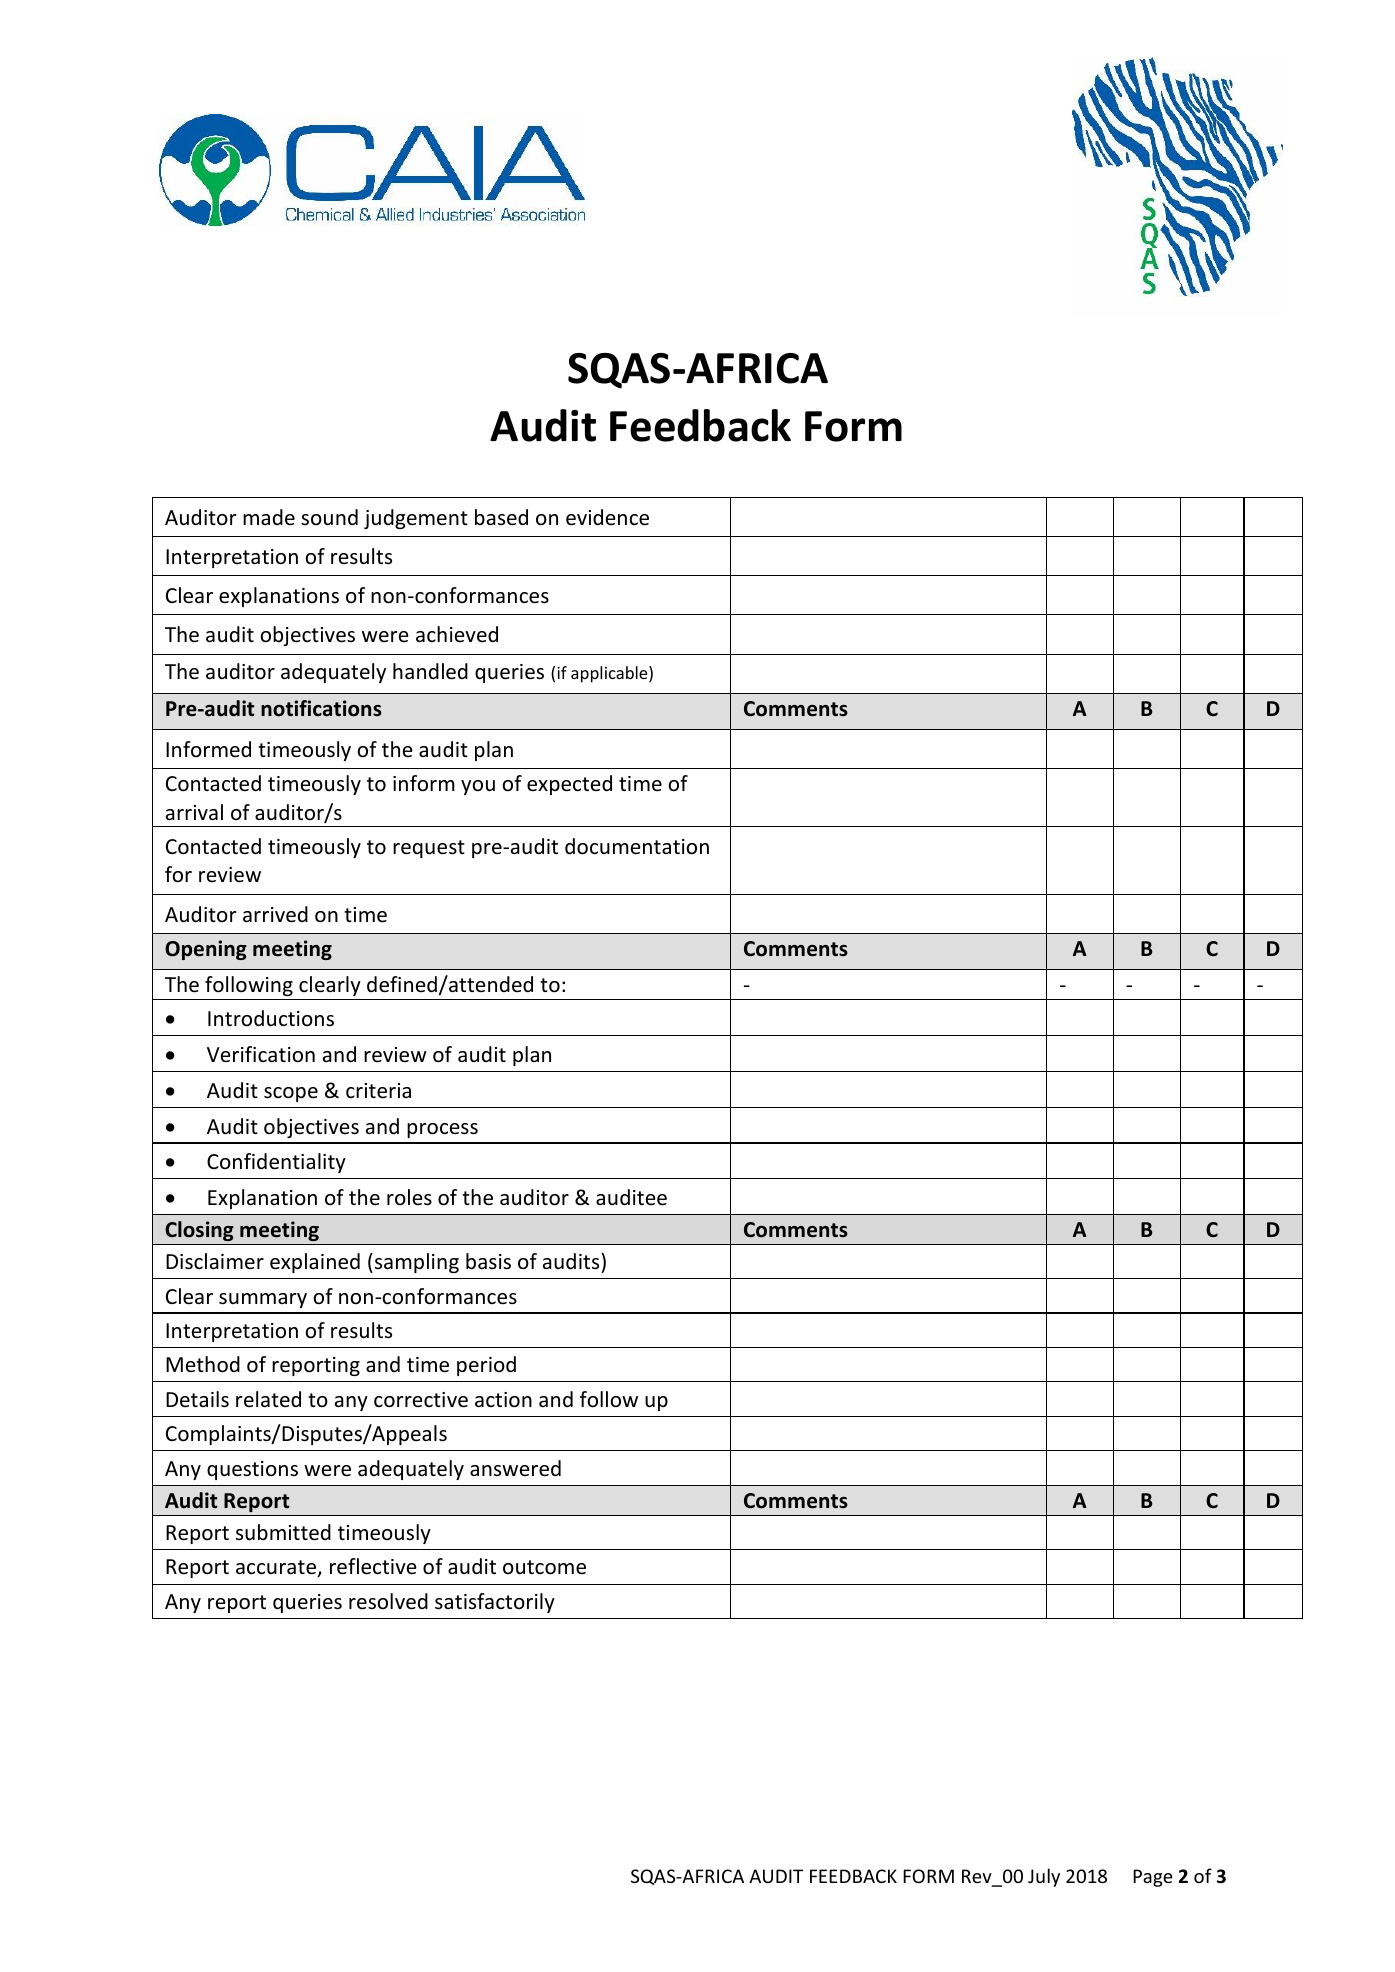 Image resolution: width=1395 pixels, height=1972 pixels. Describe the element at coordinates (544, 1567) in the page. I see `outcome` at that location.
